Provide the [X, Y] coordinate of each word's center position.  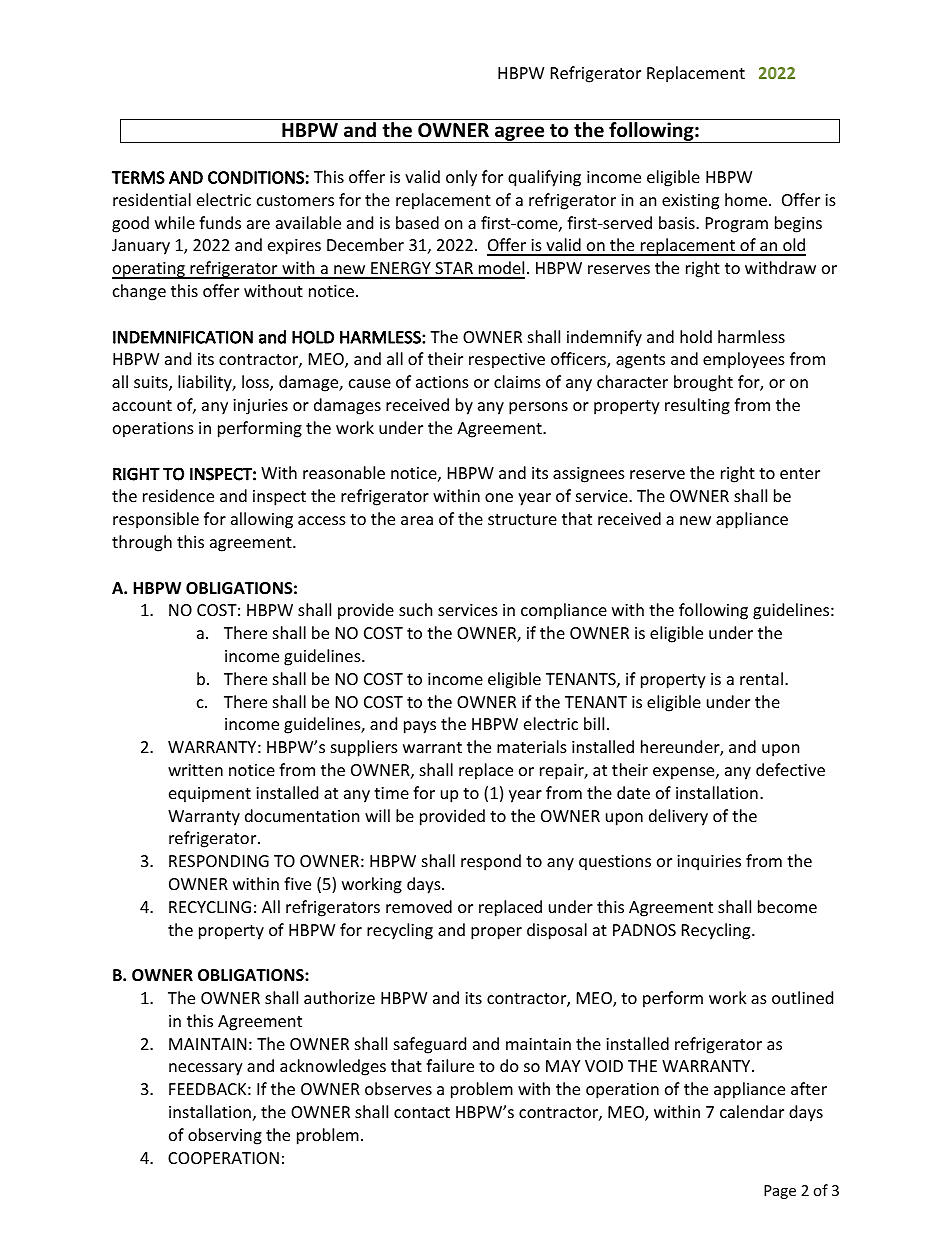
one [499, 497]
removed [419, 906]
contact [422, 1112]
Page [780, 1192]
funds [220, 222]
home [746, 199]
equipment [210, 795]
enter [800, 473]
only [461, 178]
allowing [262, 520]
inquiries [709, 863]
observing [225, 1136]
